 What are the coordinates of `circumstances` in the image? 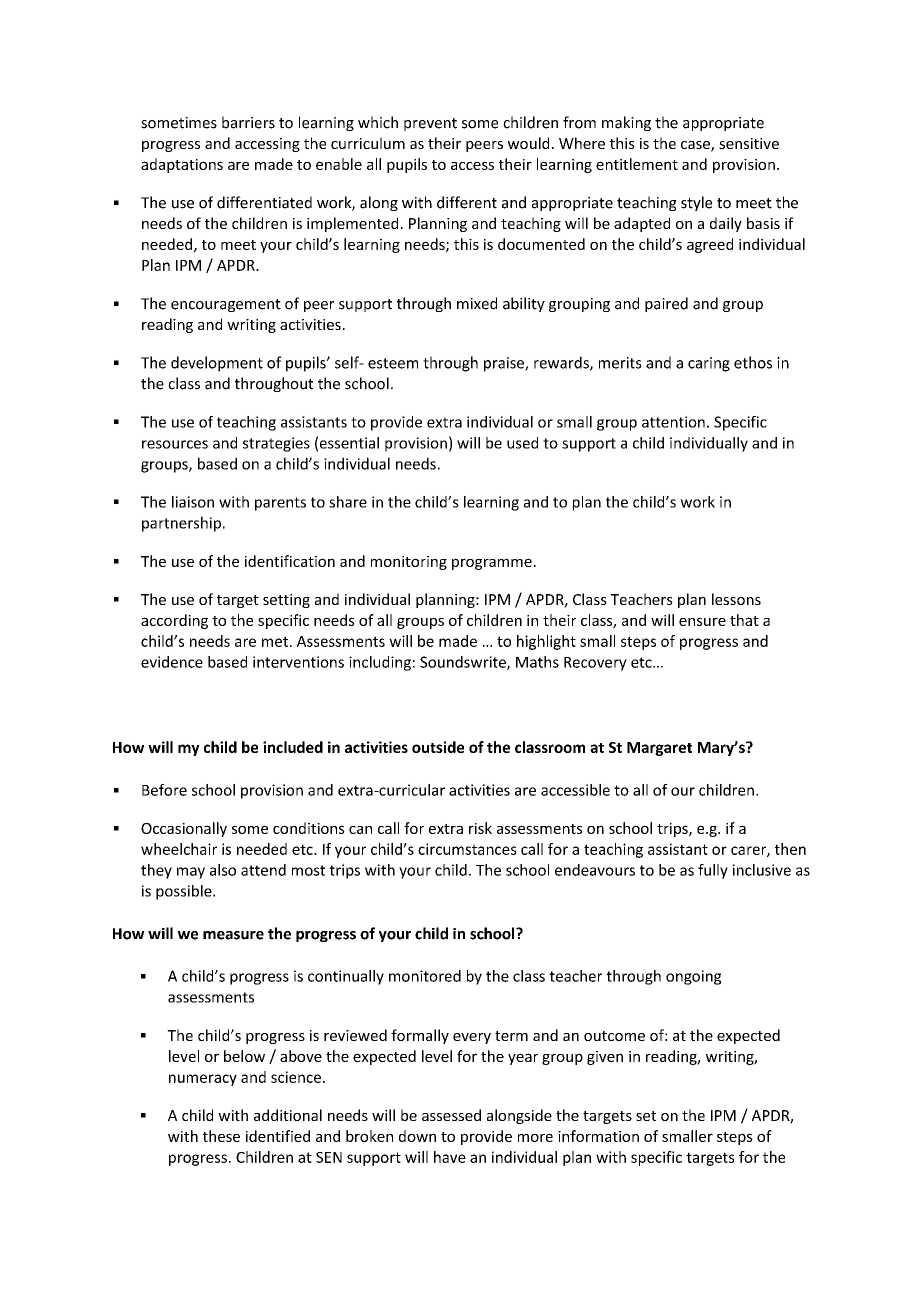 It's located at (467, 849).
